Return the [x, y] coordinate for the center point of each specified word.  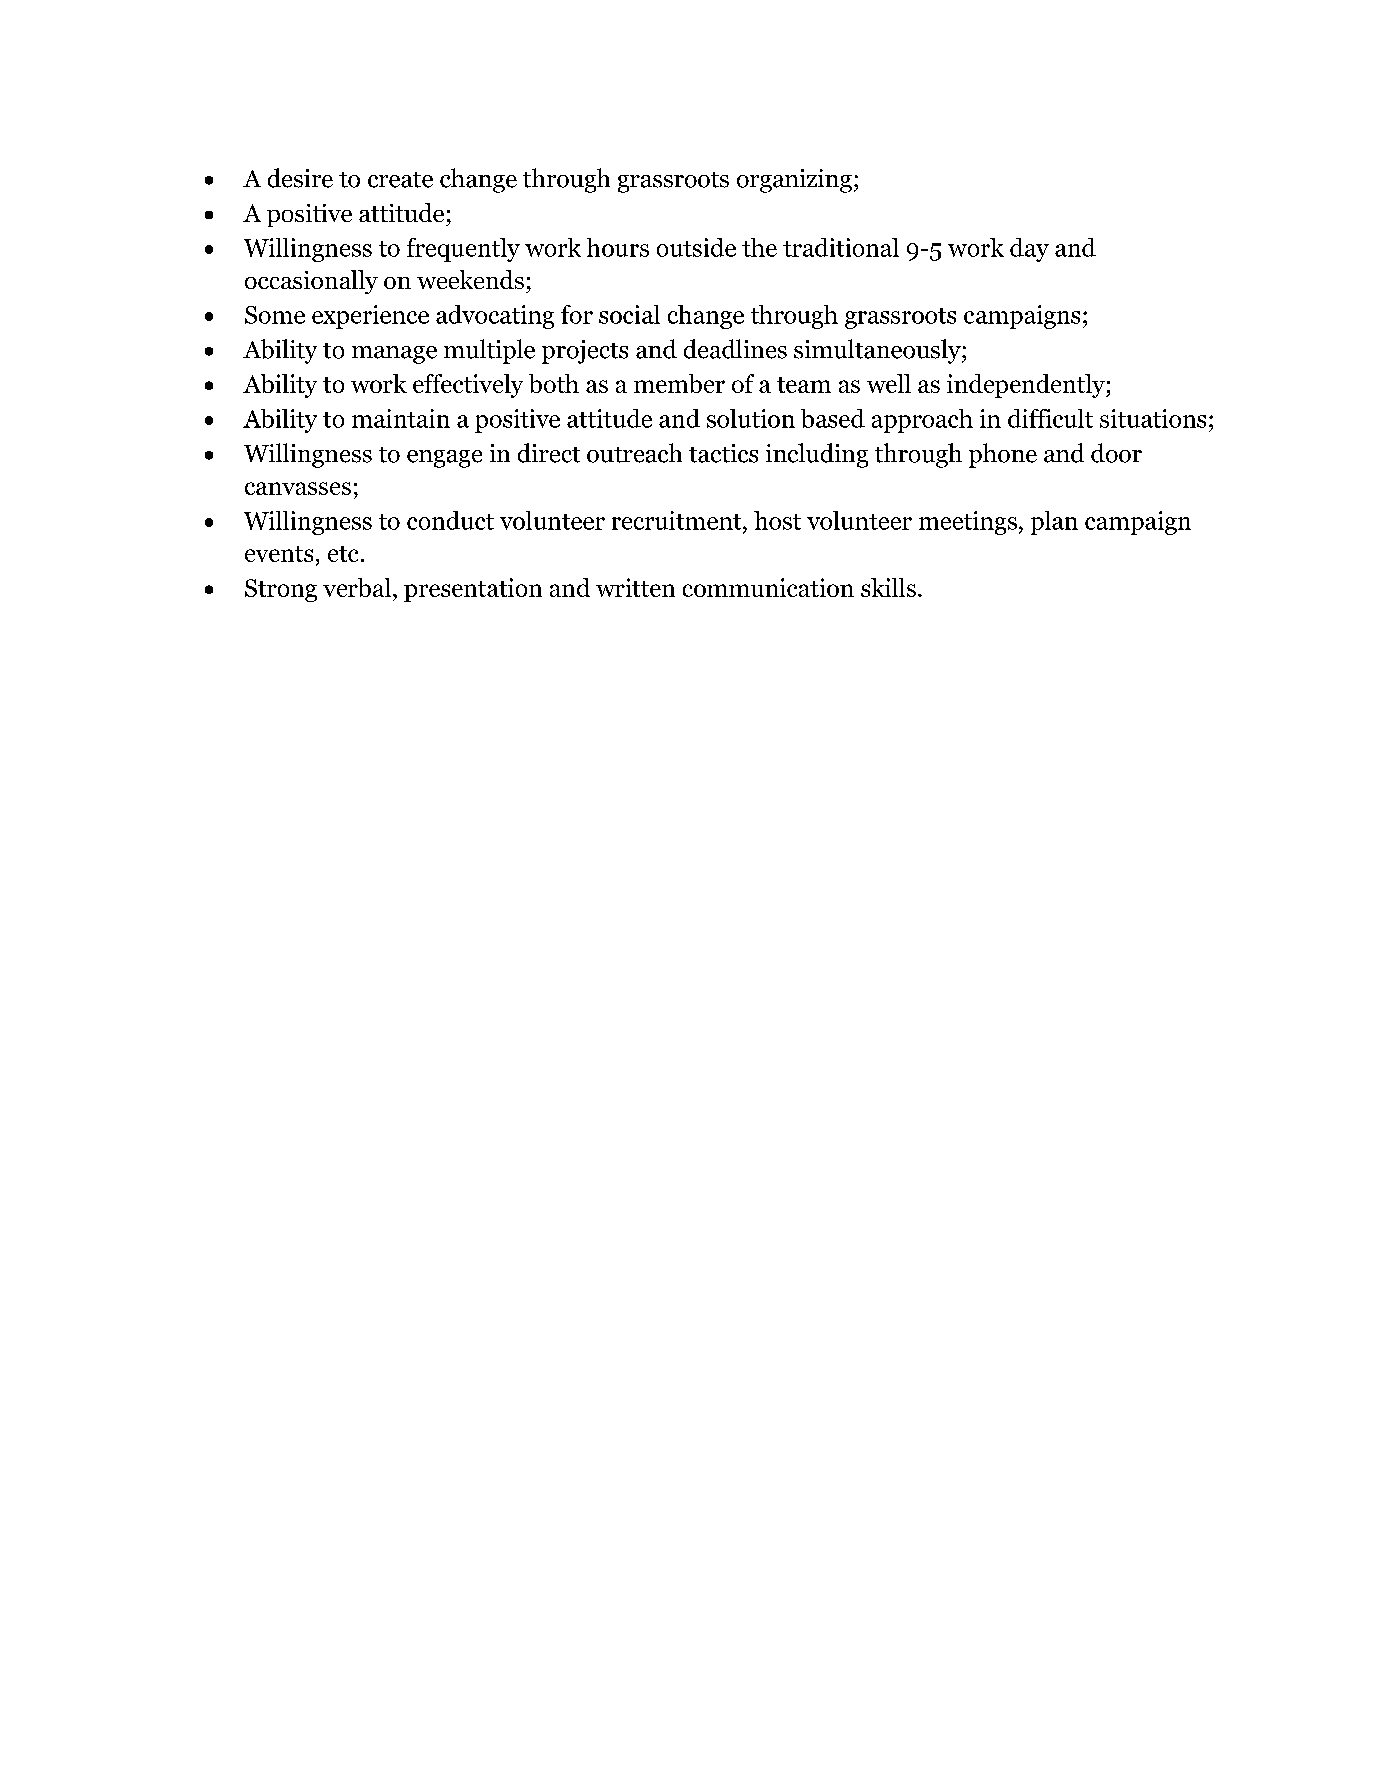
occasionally [311, 282]
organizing [794, 181]
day [1029, 250]
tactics [723, 453]
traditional [841, 247]
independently [1027, 386]
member [679, 383]
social [629, 314]
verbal [357, 587]
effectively [468, 386]
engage [444, 459]
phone [1003, 455]
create [400, 180]
